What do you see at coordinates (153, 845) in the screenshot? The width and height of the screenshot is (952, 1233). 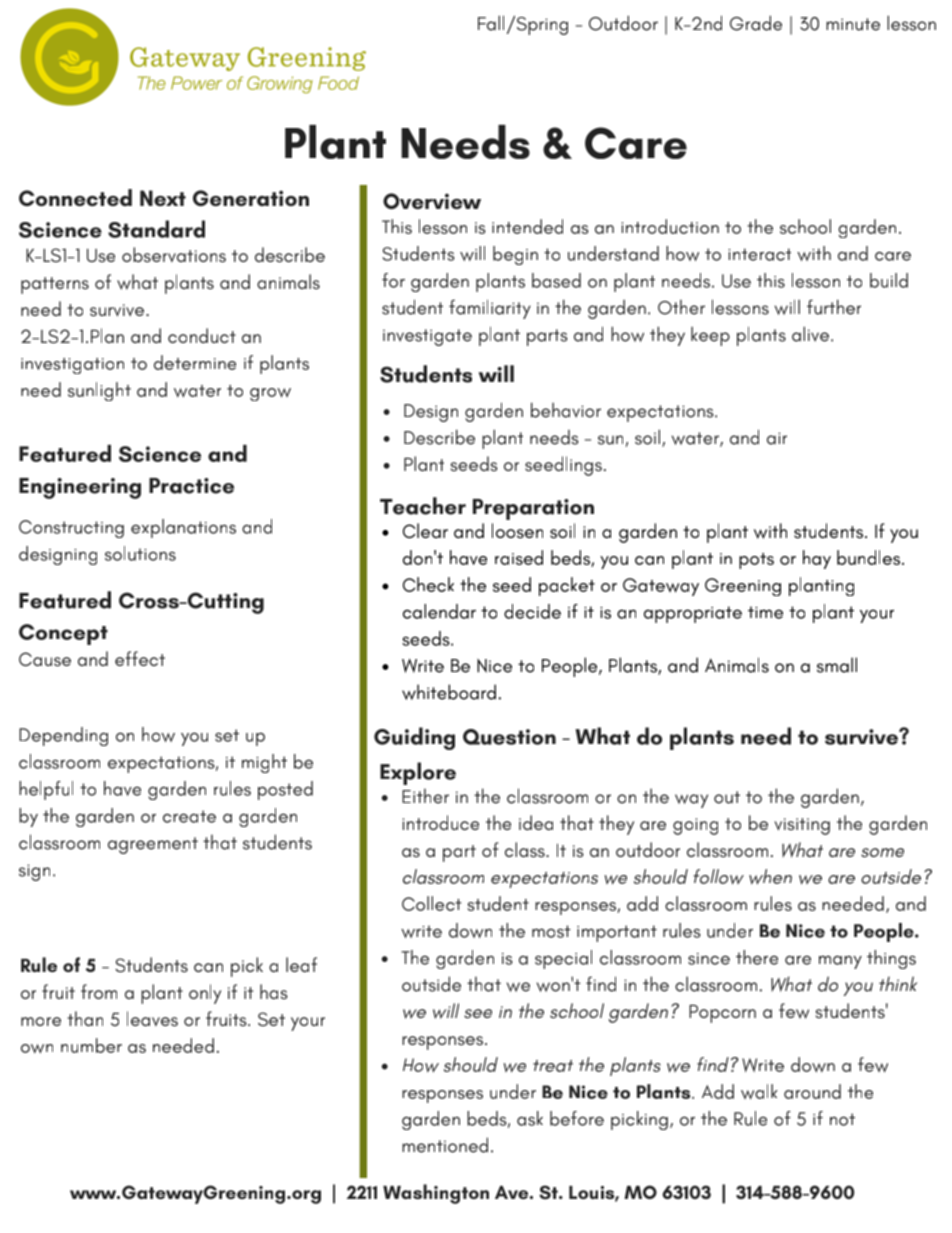 I see `agreement` at bounding box center [153, 845].
